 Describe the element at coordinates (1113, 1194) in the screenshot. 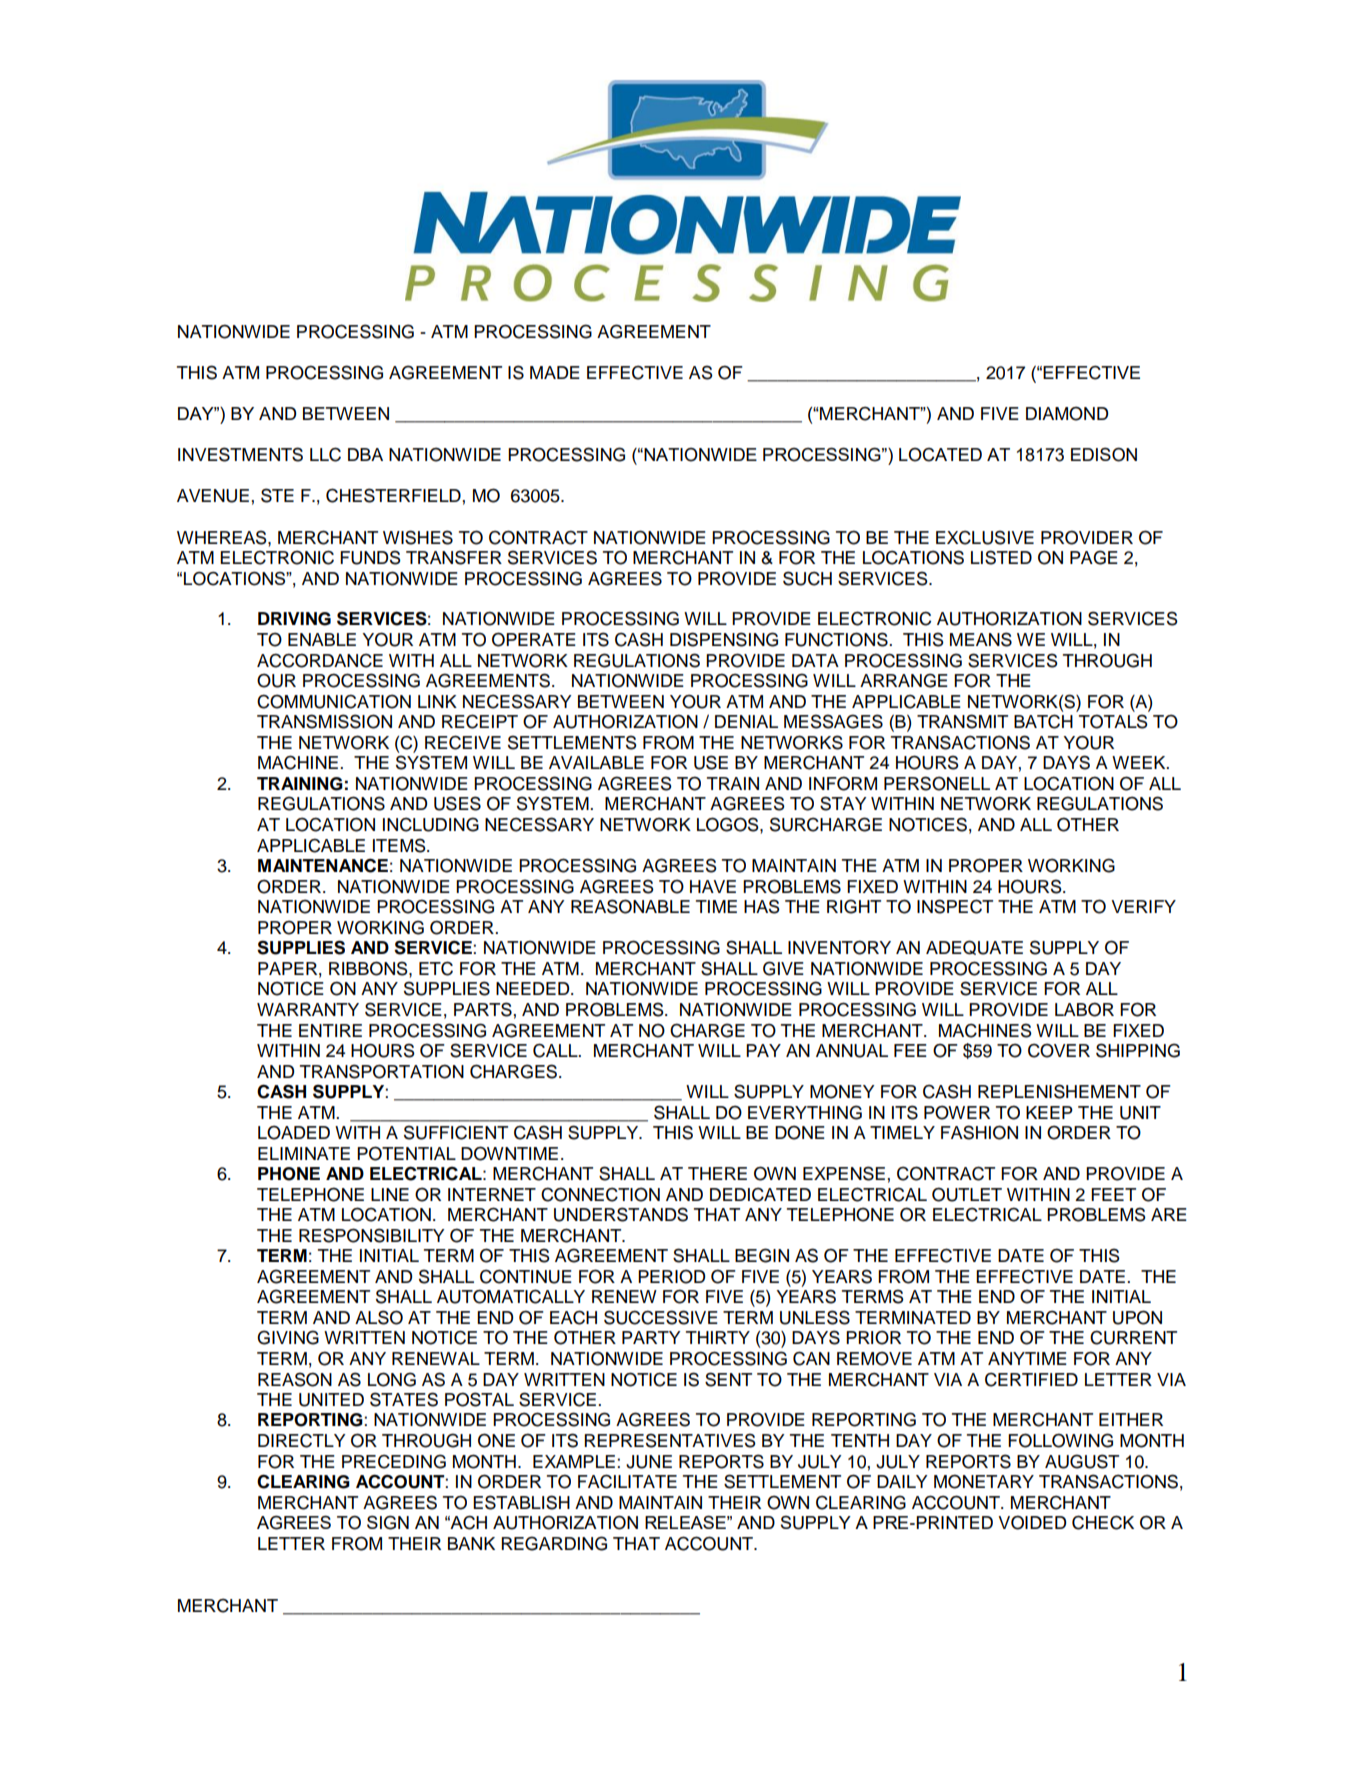

I see `FEET` at that location.
